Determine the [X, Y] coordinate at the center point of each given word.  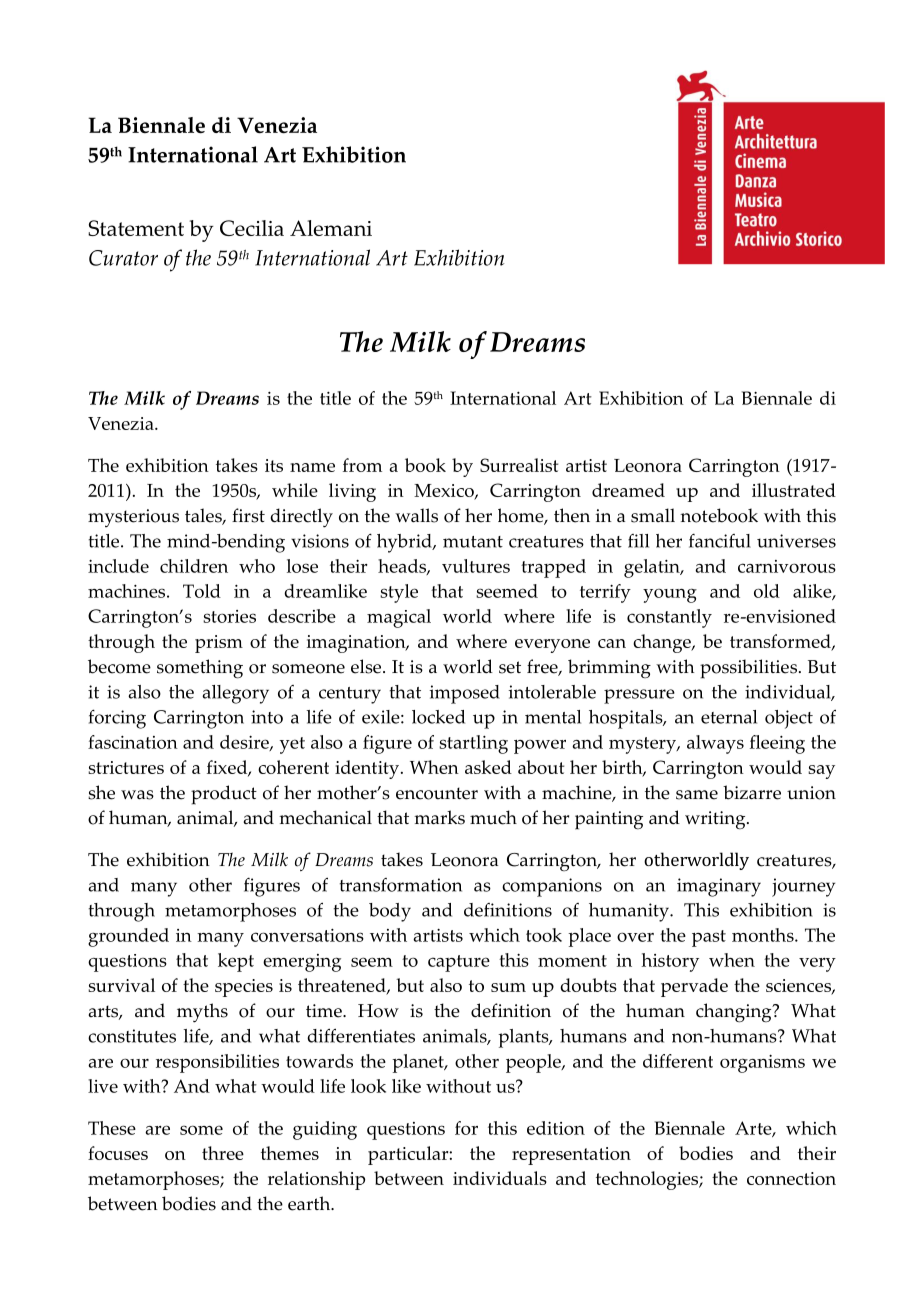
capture [459, 963]
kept [236, 962]
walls [416, 515]
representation [571, 1156]
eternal [729, 717]
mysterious [133, 518]
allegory [235, 694]
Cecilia [252, 228]
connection [791, 1178]
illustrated [794, 490]
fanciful [720, 541]
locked [438, 717]
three [223, 1153]
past [709, 938]
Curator [123, 258]
